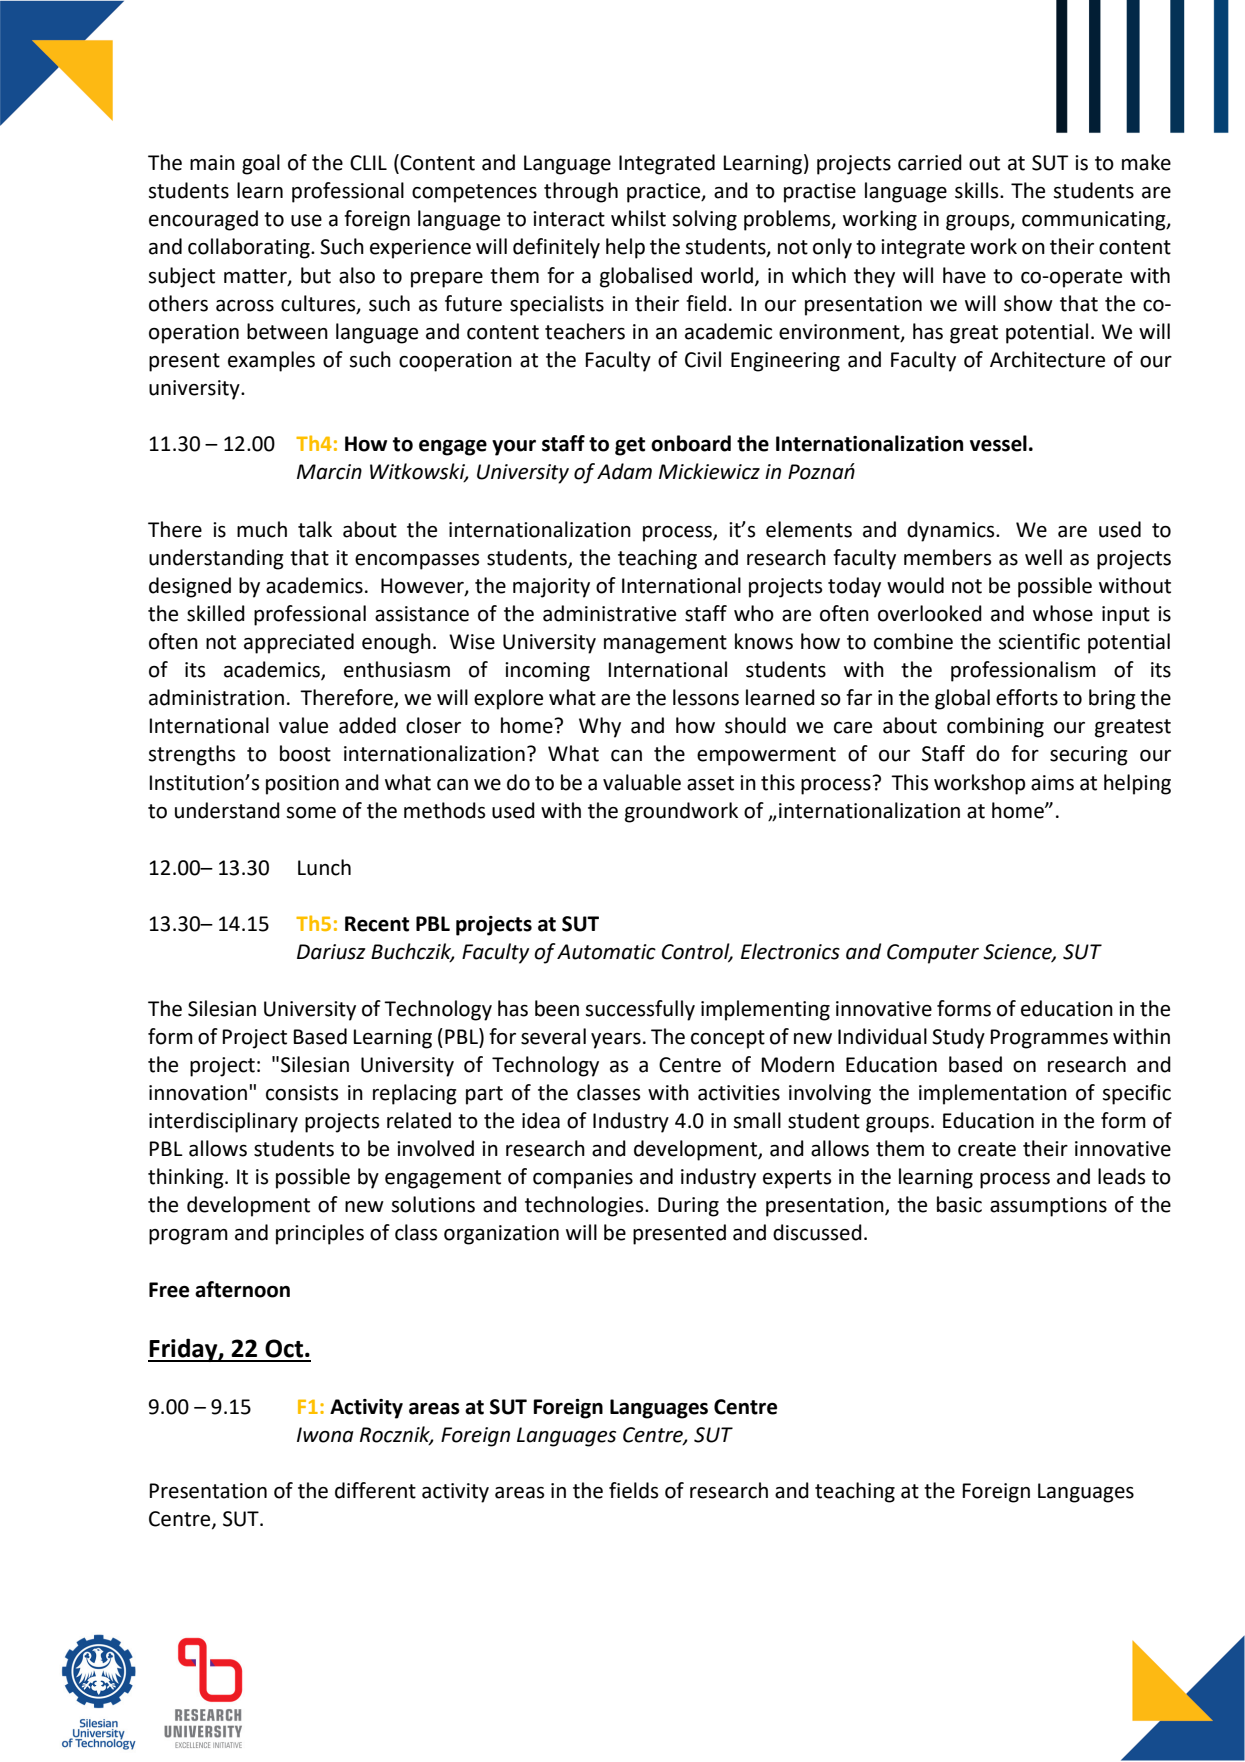  What do you see at coordinates (311, 813) in the image?
I see `some` at bounding box center [311, 813].
